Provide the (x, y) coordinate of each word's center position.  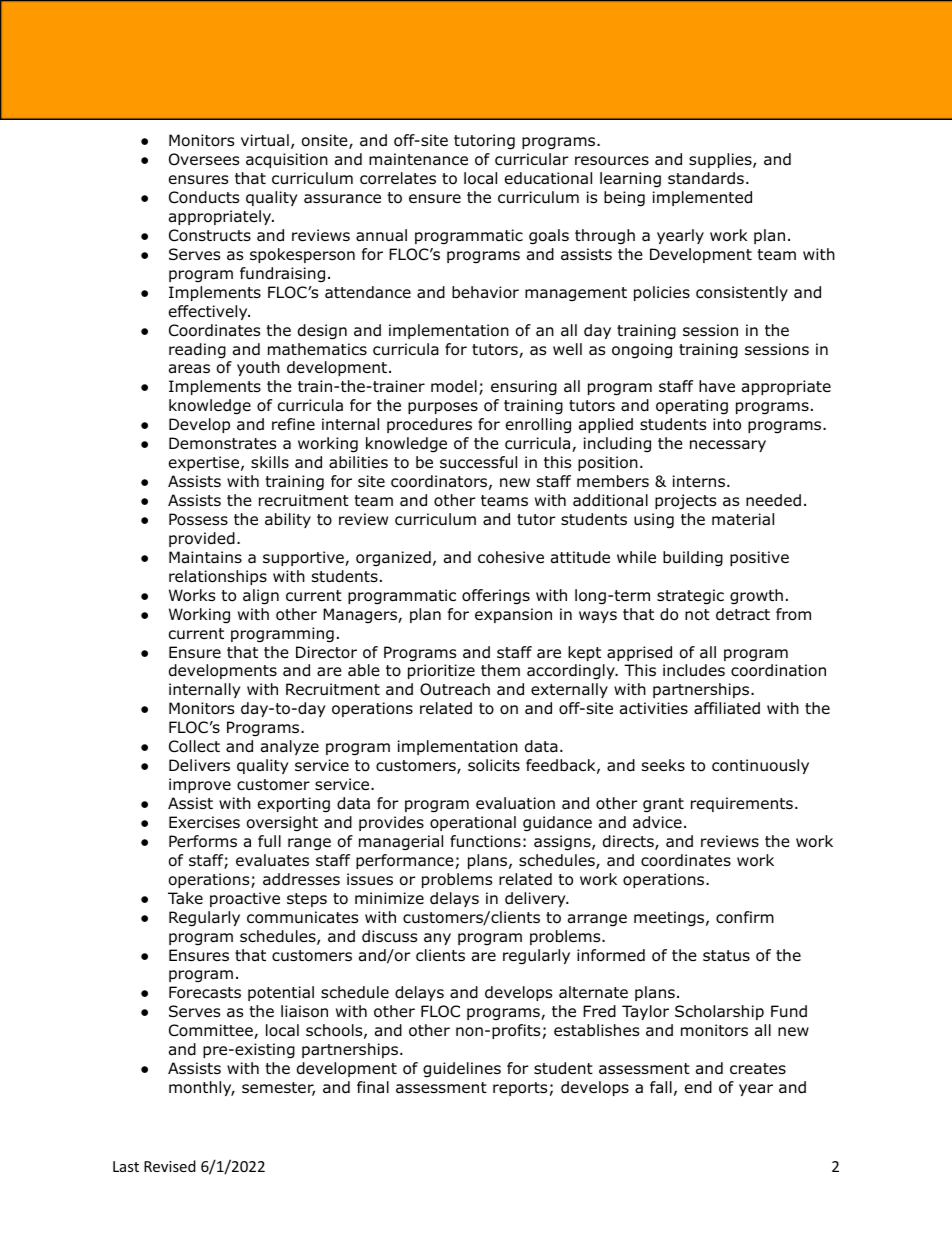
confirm (745, 917)
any (437, 939)
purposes (443, 408)
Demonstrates (222, 443)
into (727, 424)
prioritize (441, 671)
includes (694, 670)
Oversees (204, 159)
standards (706, 178)
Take (185, 898)
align (261, 597)
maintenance (418, 159)
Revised (170, 1166)
